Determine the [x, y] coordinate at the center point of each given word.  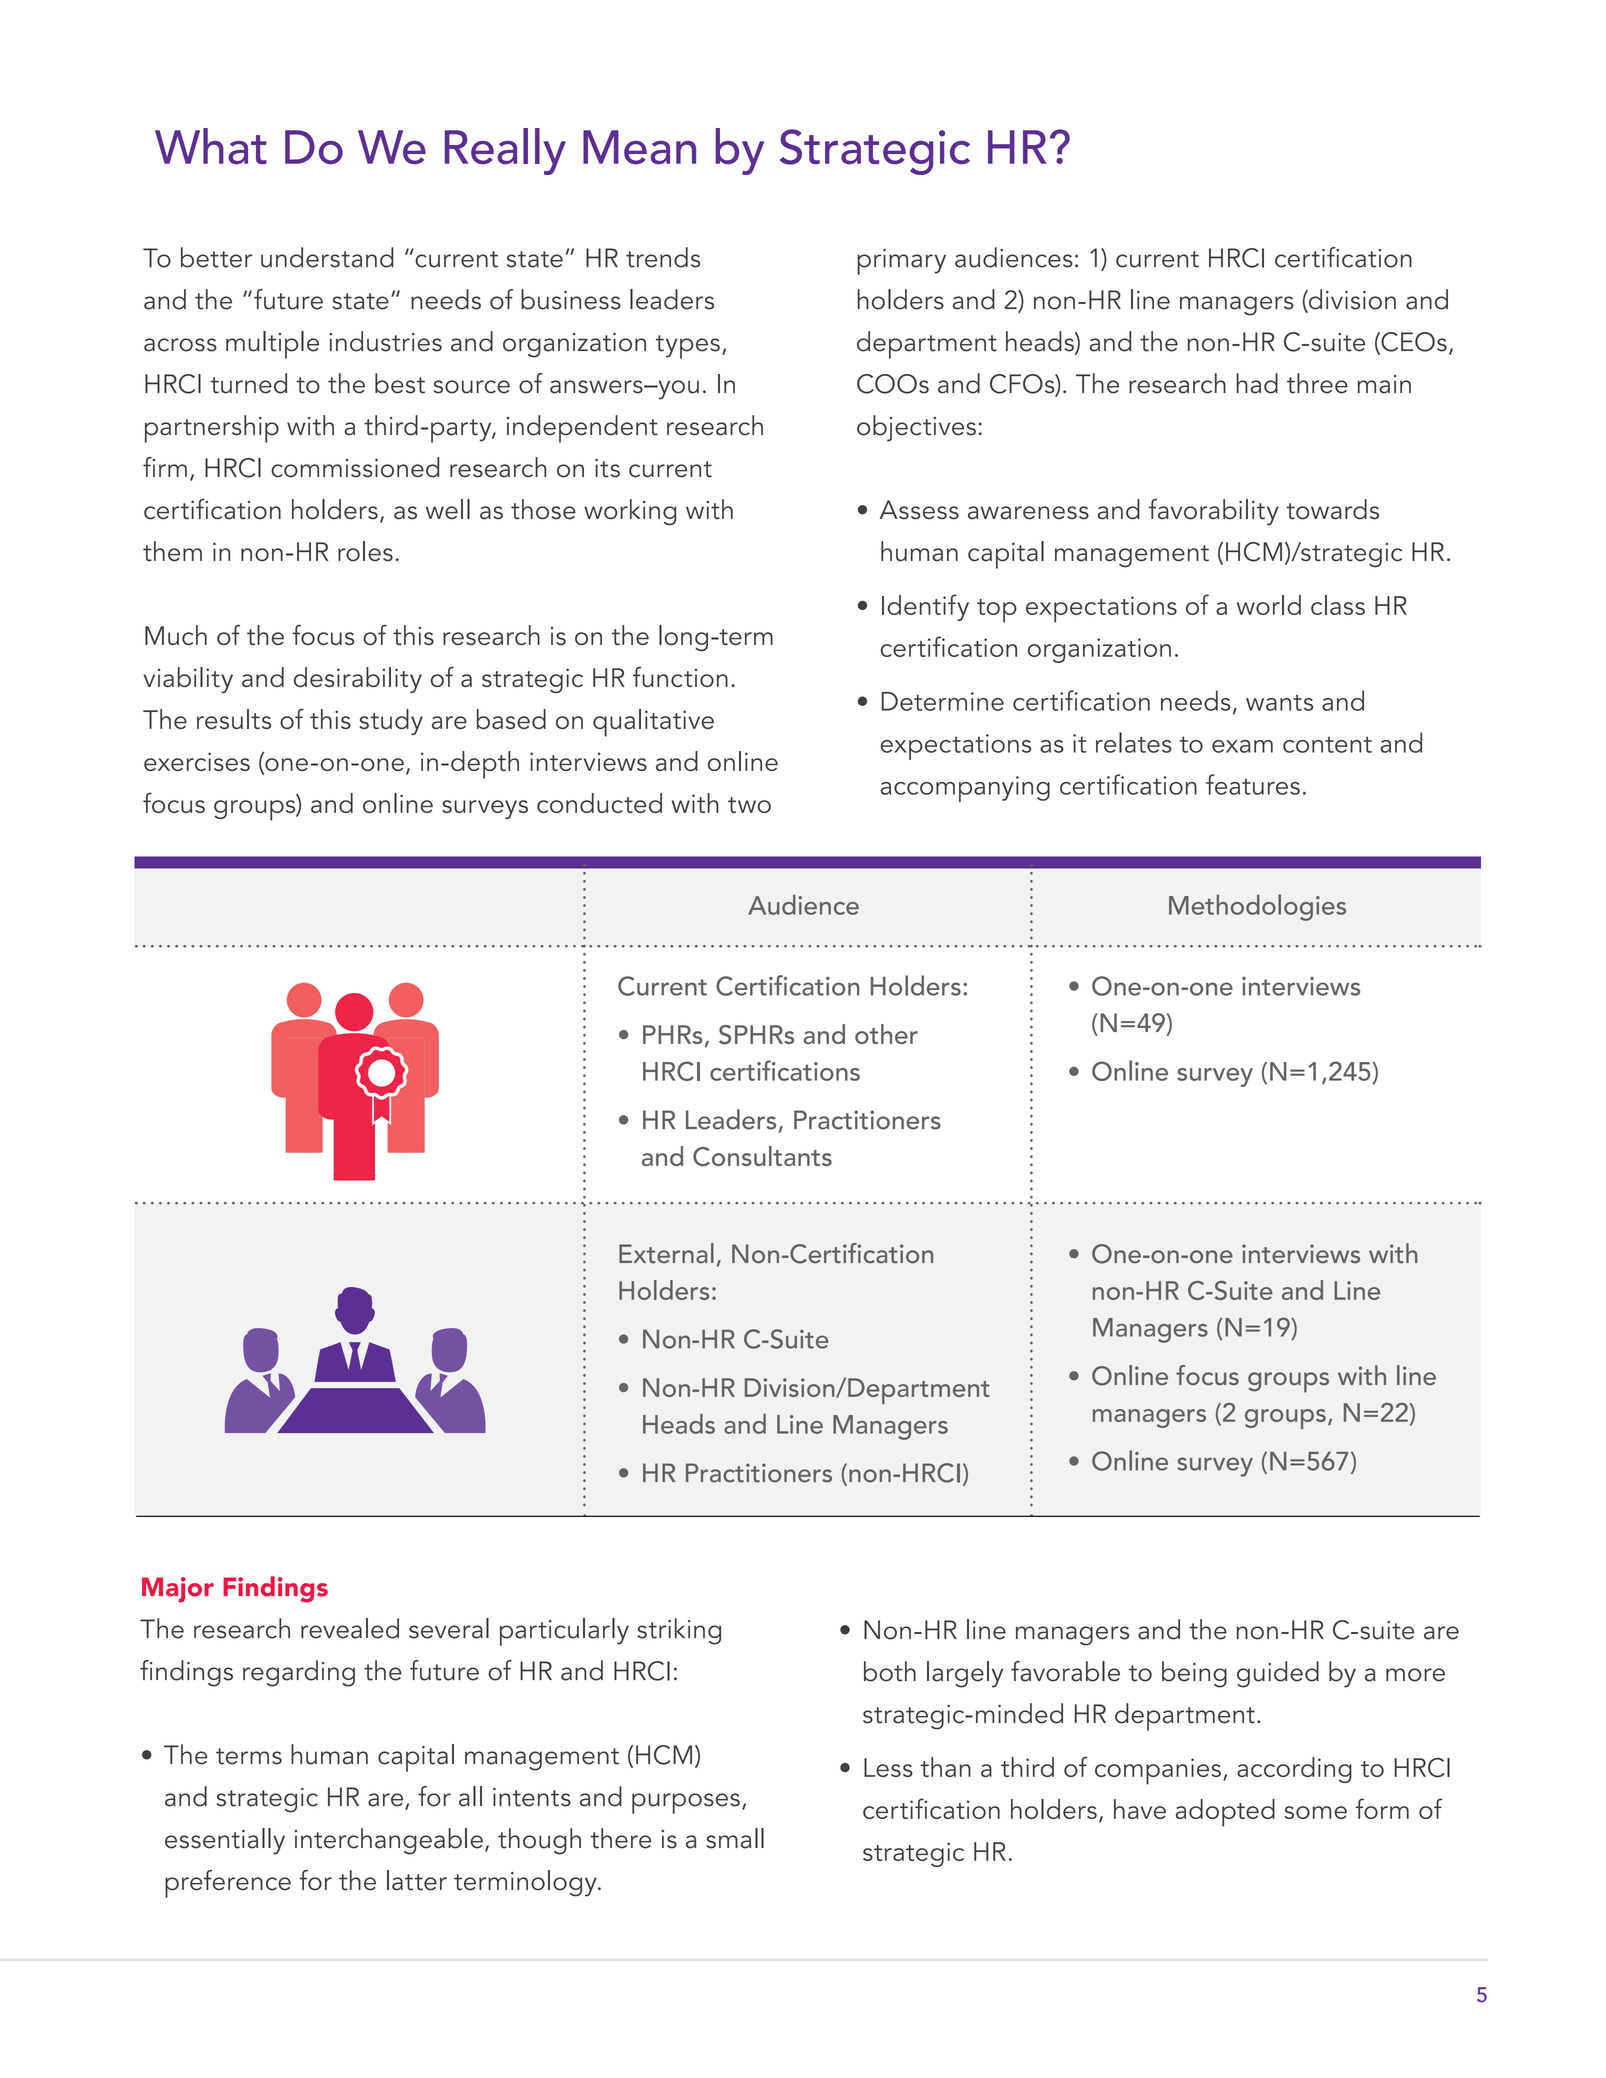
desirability [358, 680]
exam [1242, 746]
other [886, 1034]
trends [663, 257]
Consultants [762, 1156]
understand [327, 257]
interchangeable [389, 1841]
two [749, 805]
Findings [275, 1589]
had [1257, 383]
